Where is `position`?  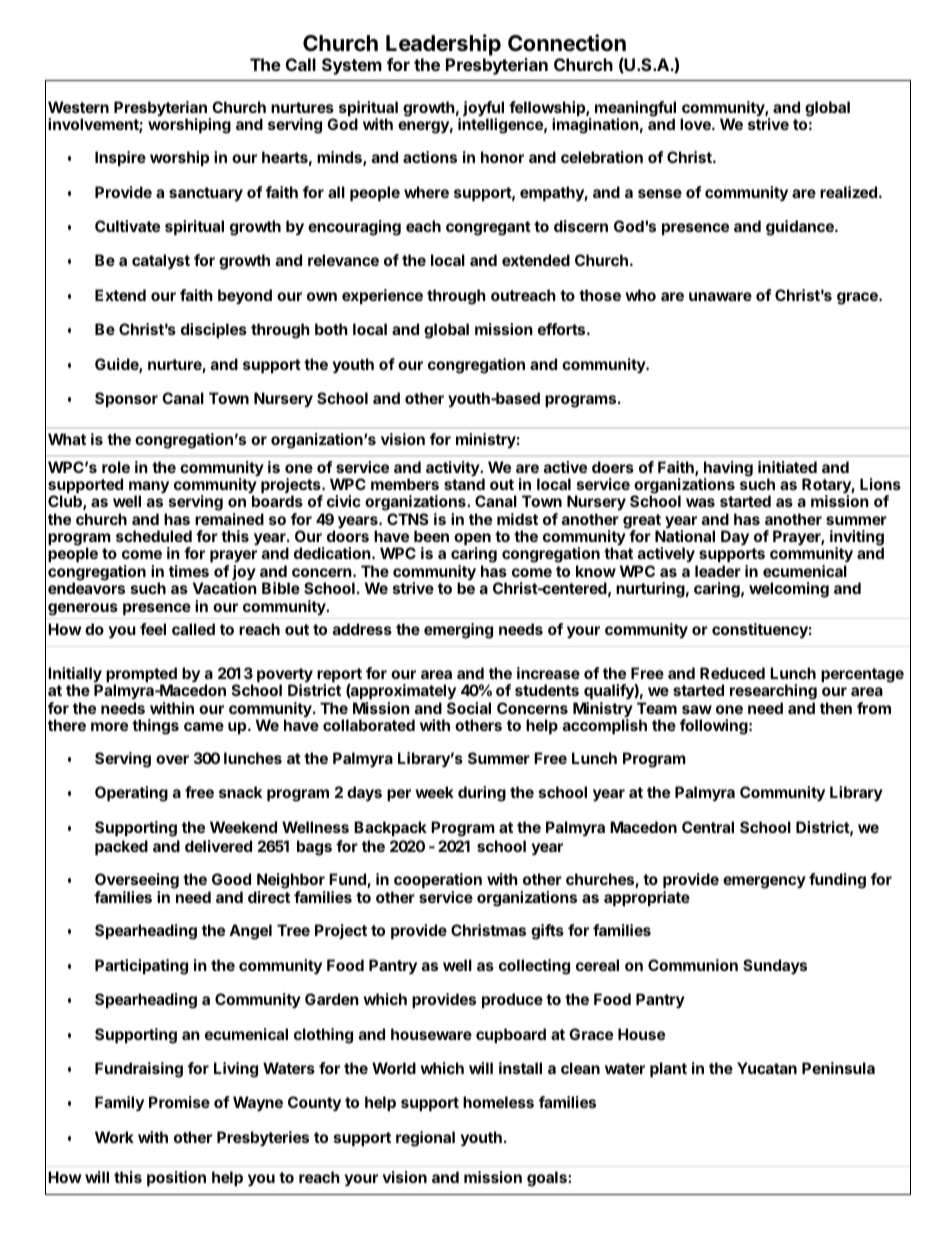 position is located at coordinates (176, 1178).
